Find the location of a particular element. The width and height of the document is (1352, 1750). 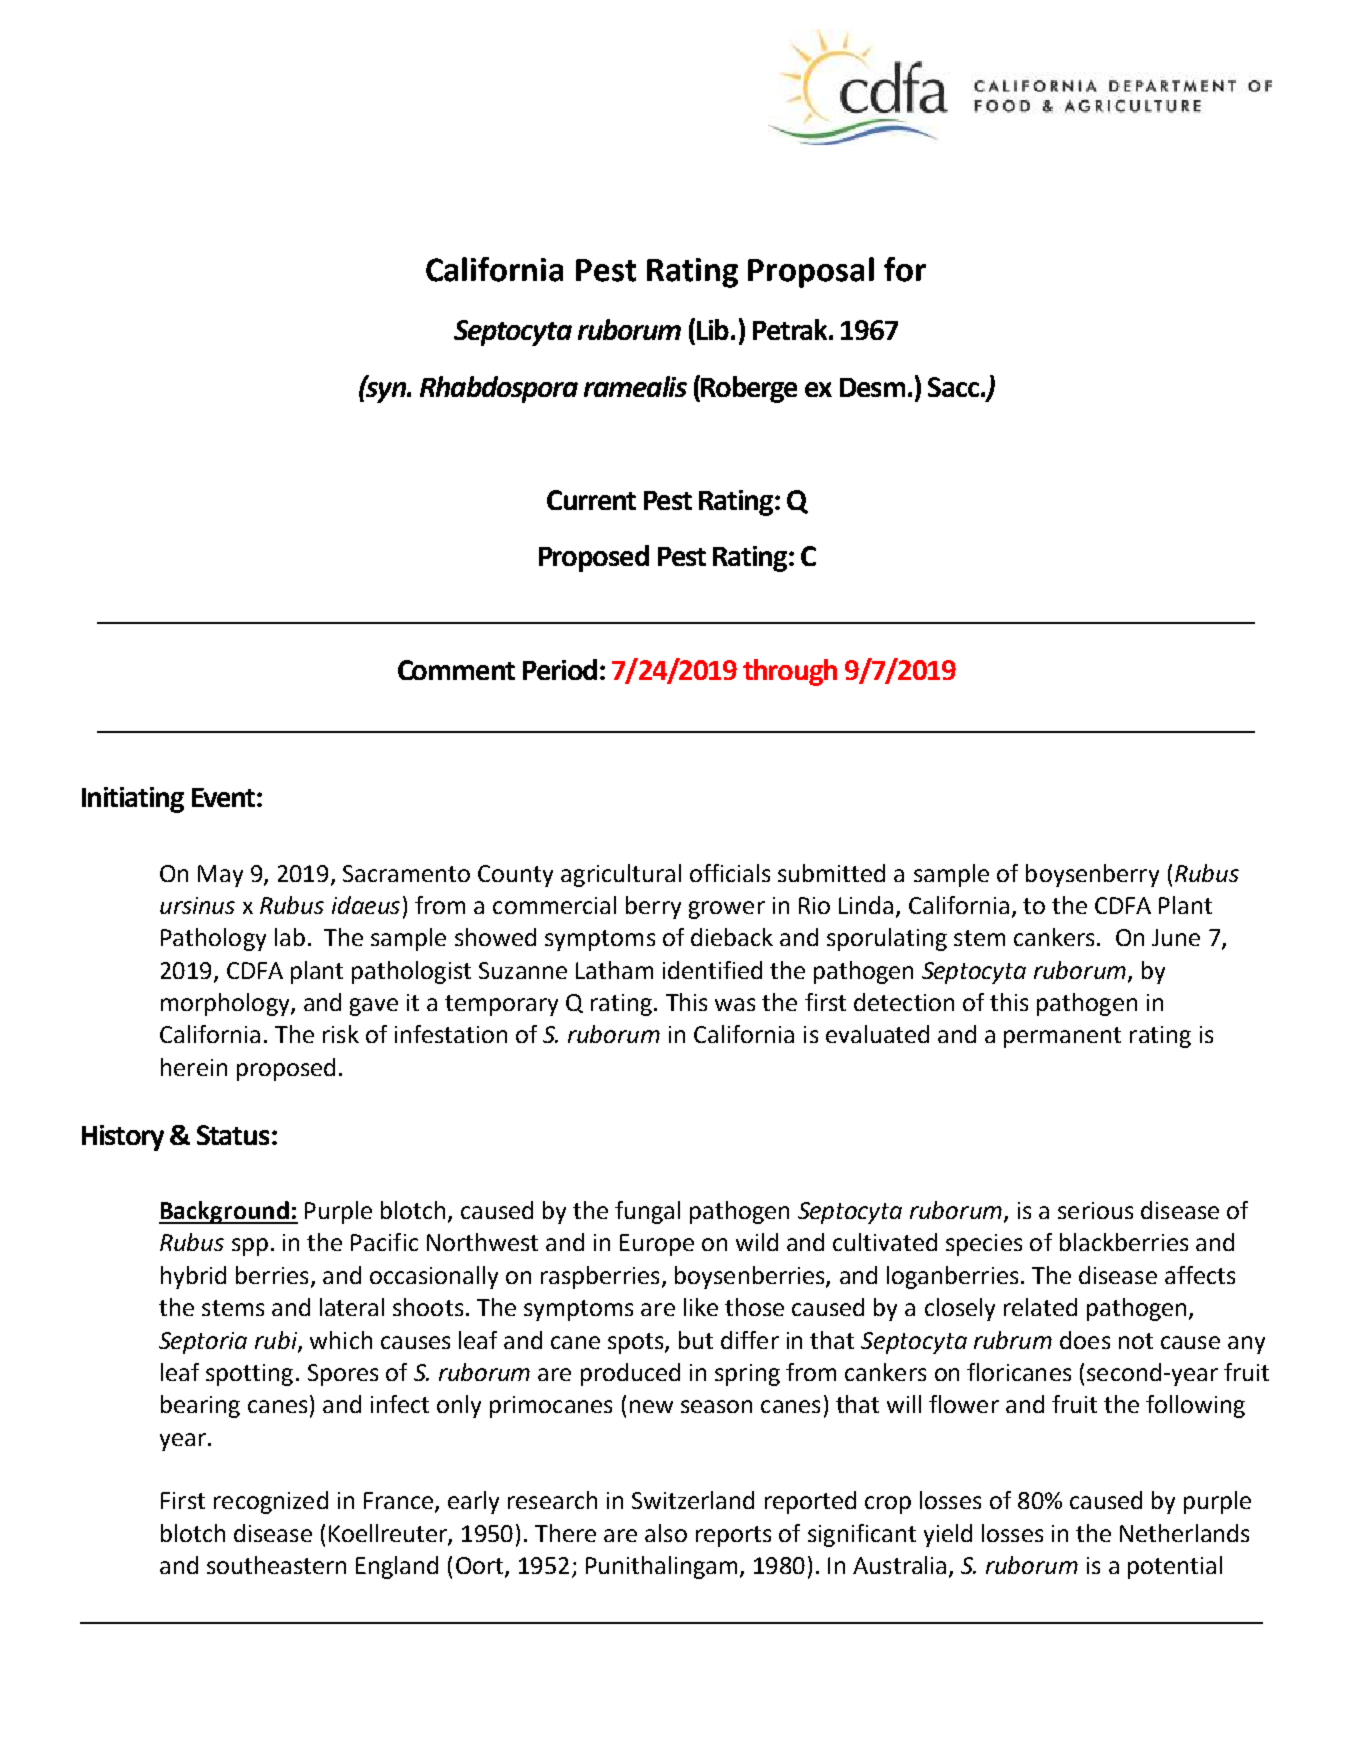

Sacc is located at coordinates (953, 387).
